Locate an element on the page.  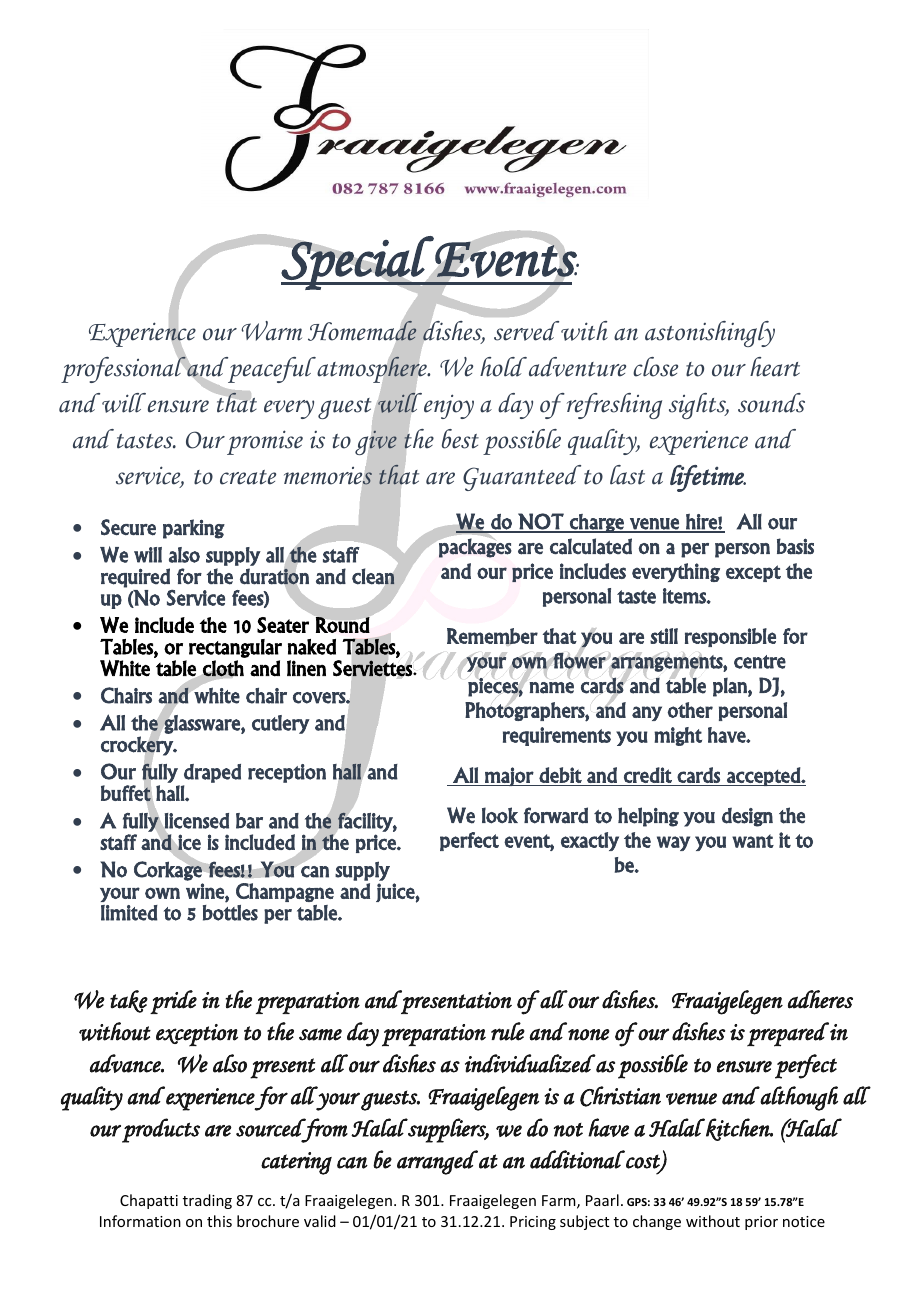
Pricing is located at coordinates (533, 1223).
